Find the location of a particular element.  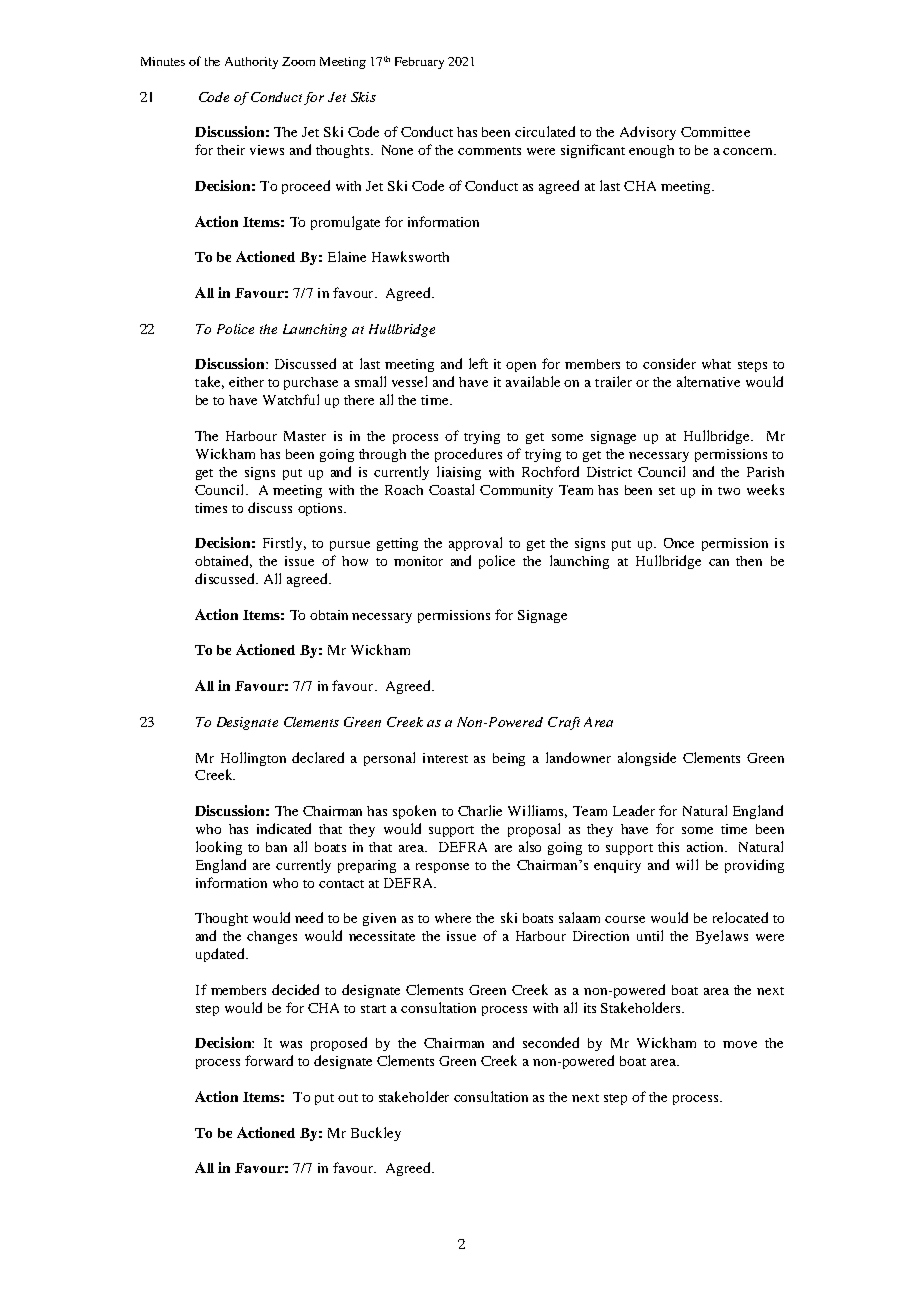

declared is located at coordinates (318, 757).
